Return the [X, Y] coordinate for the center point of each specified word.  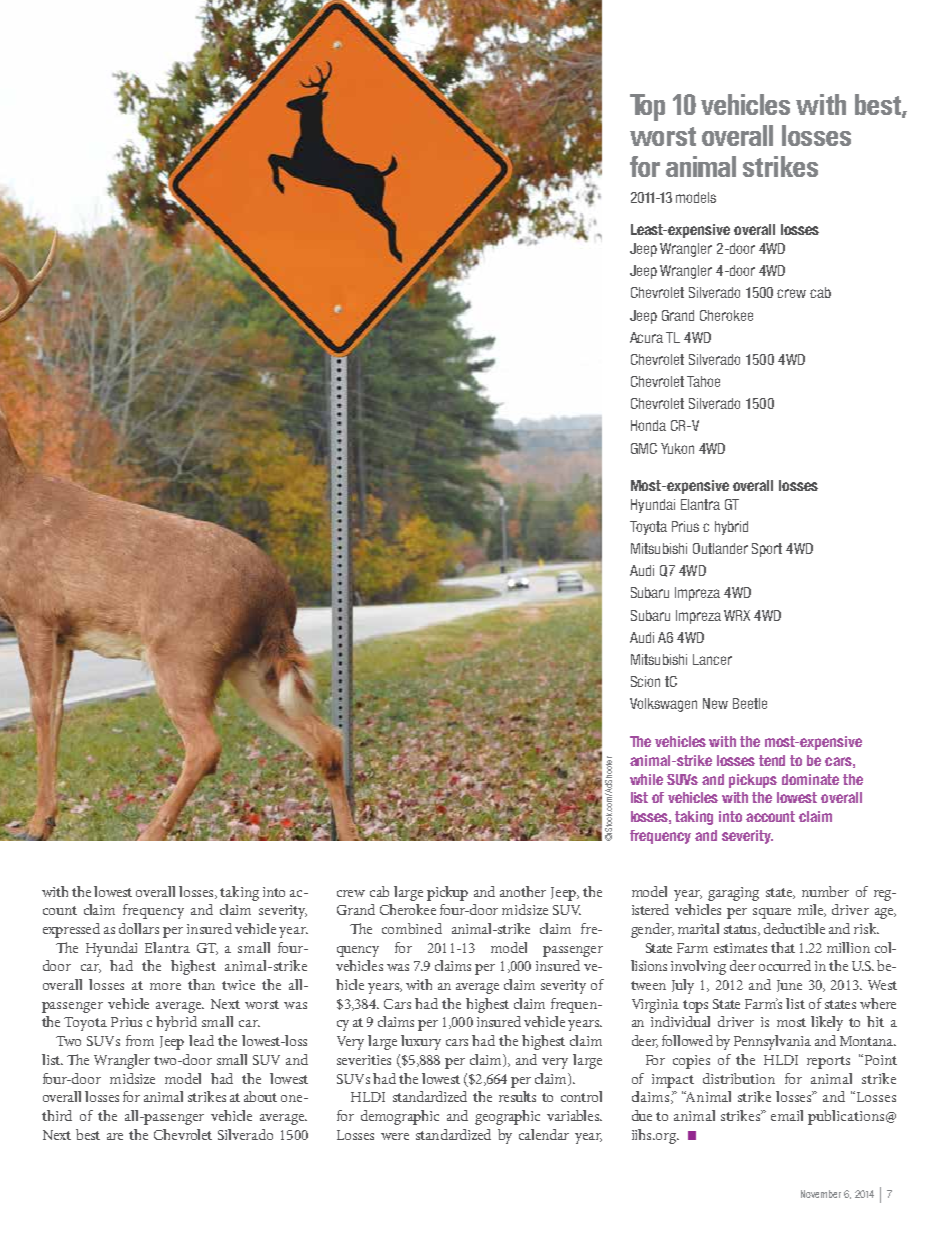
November [821, 1194]
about [260, 1096]
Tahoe [703, 381]
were [395, 1136]
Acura [646, 337]
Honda [648, 425]
